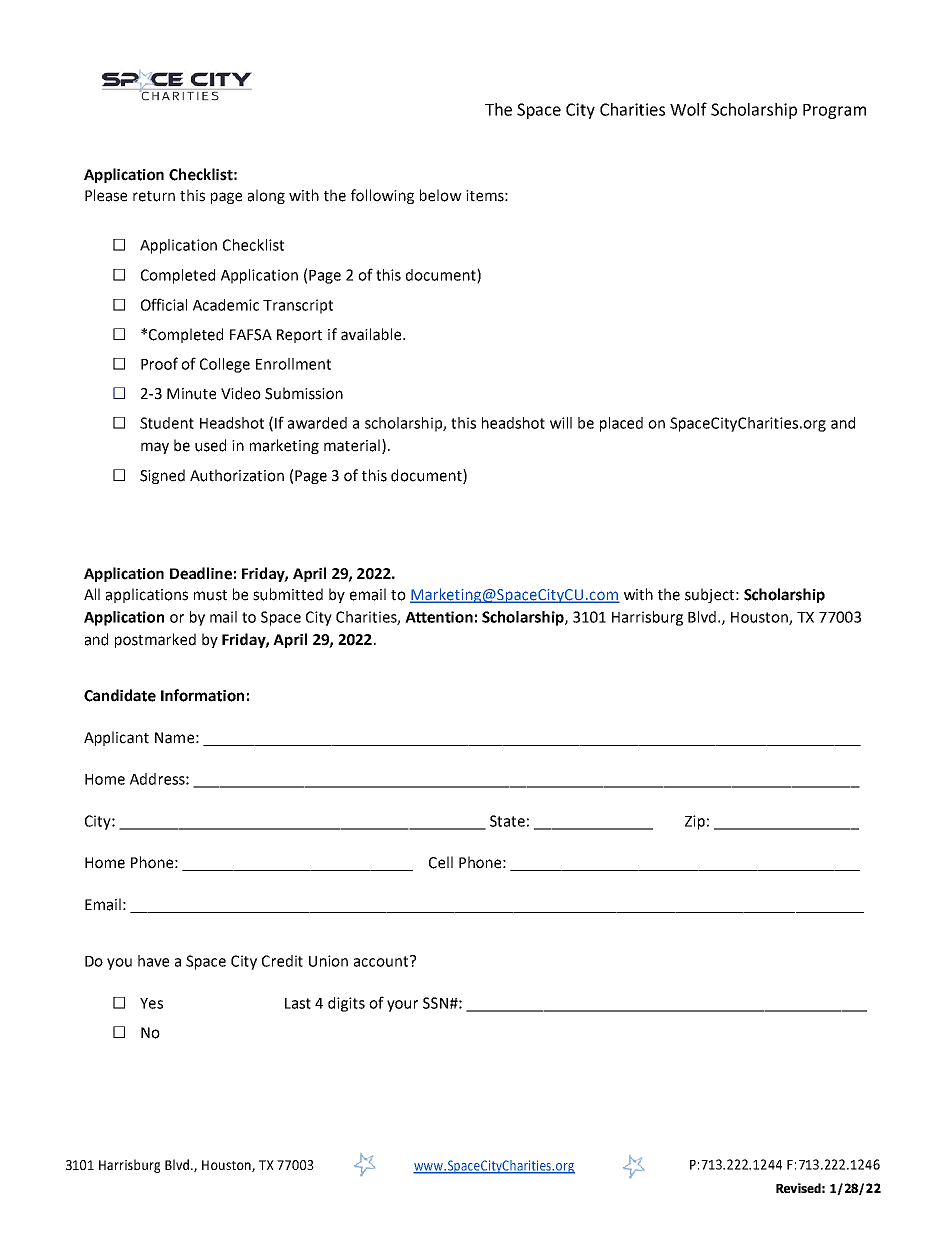  Describe the element at coordinates (561, 423) in the page. I see `will` at that location.
